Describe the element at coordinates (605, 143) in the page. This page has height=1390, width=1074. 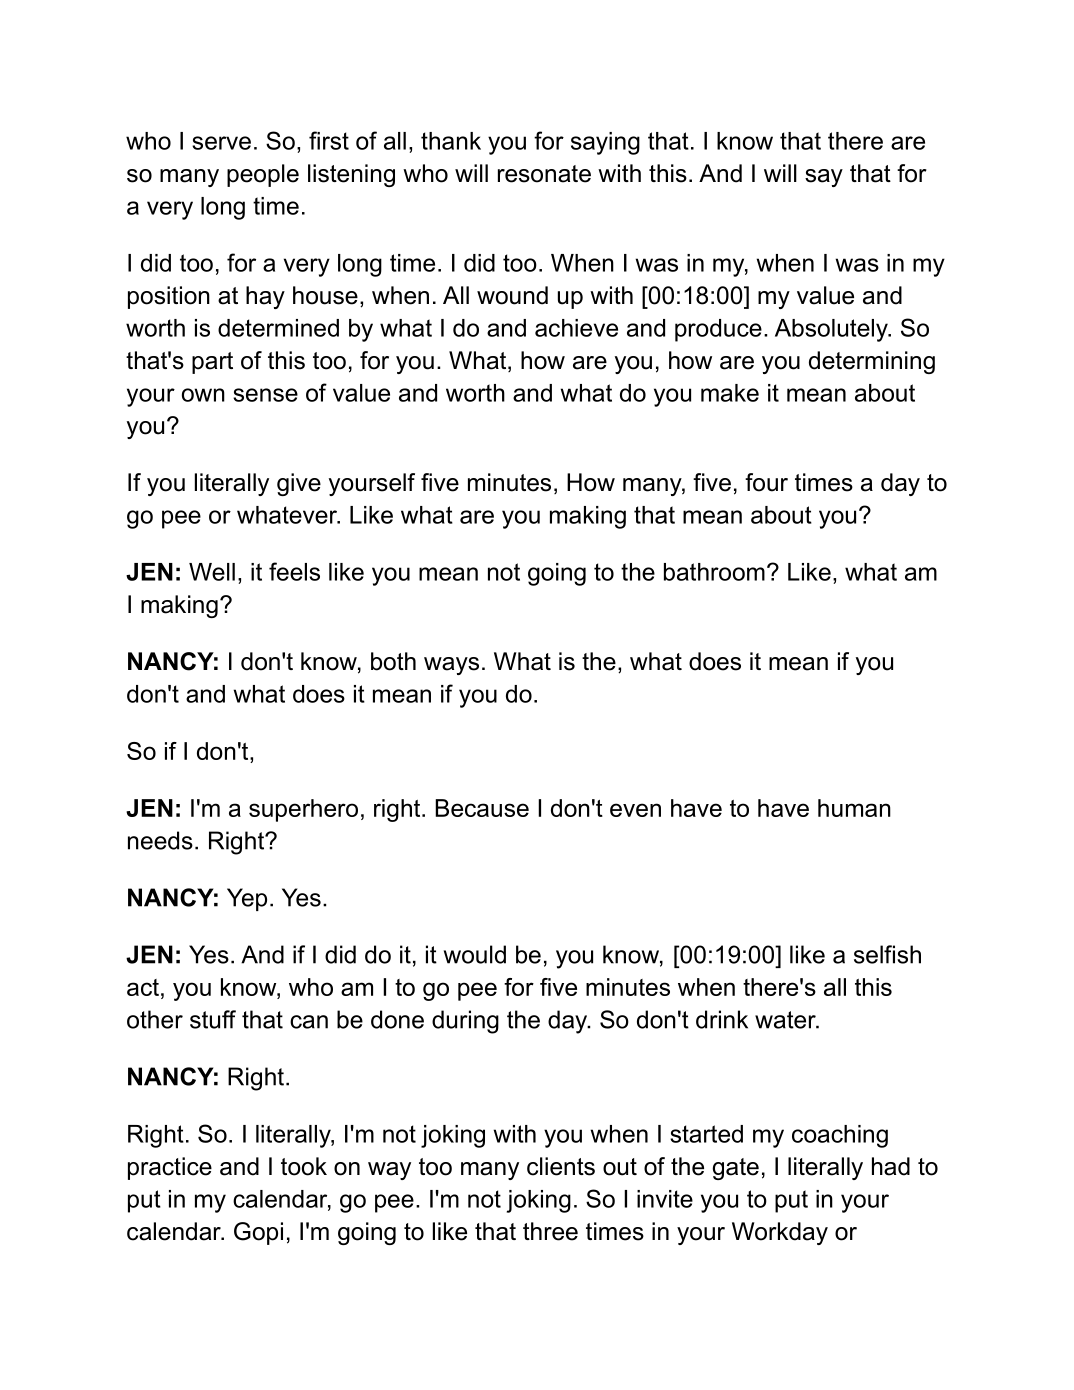
I see `saying` at that location.
